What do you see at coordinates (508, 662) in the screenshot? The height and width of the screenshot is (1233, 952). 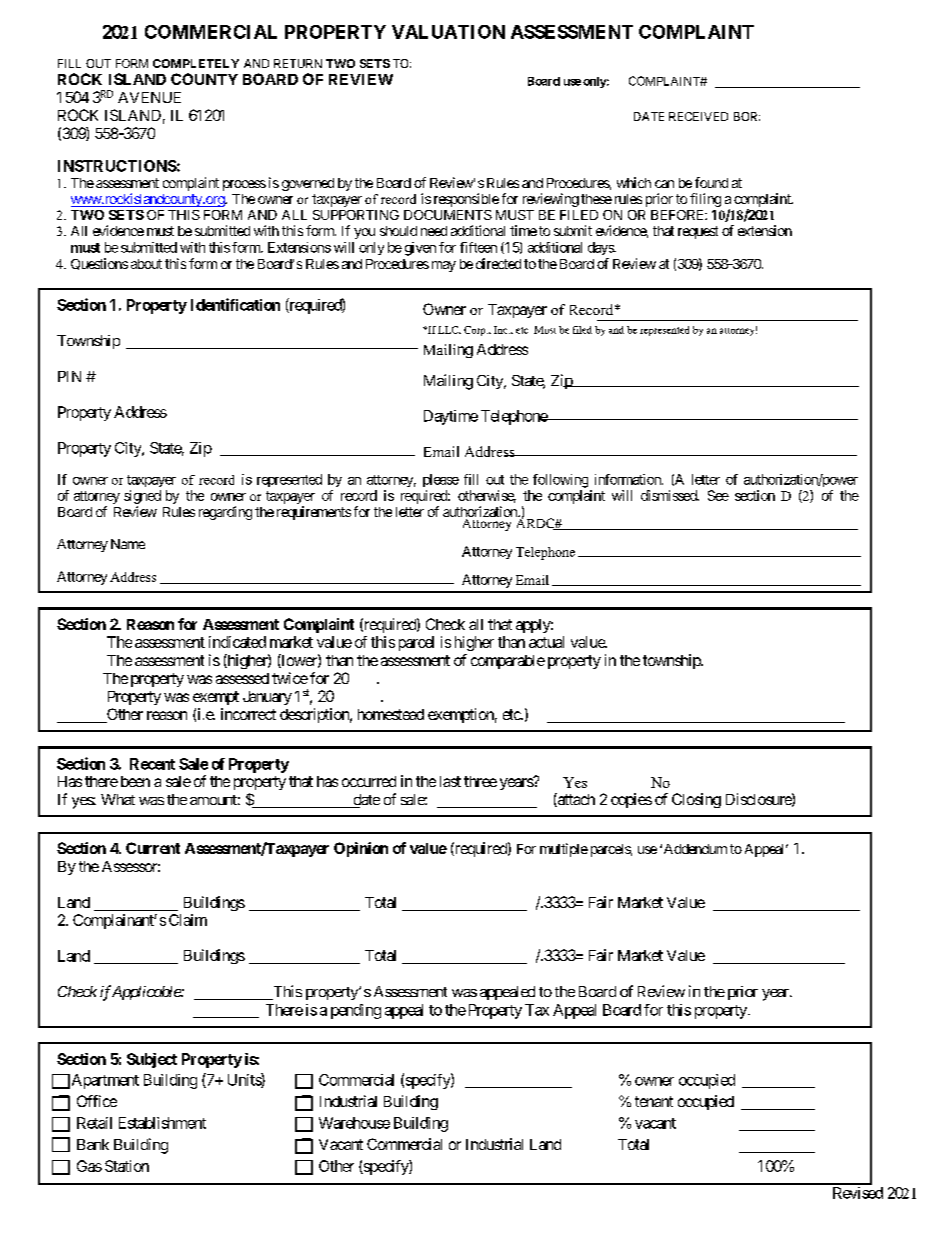 I see `comparable` at bounding box center [508, 662].
